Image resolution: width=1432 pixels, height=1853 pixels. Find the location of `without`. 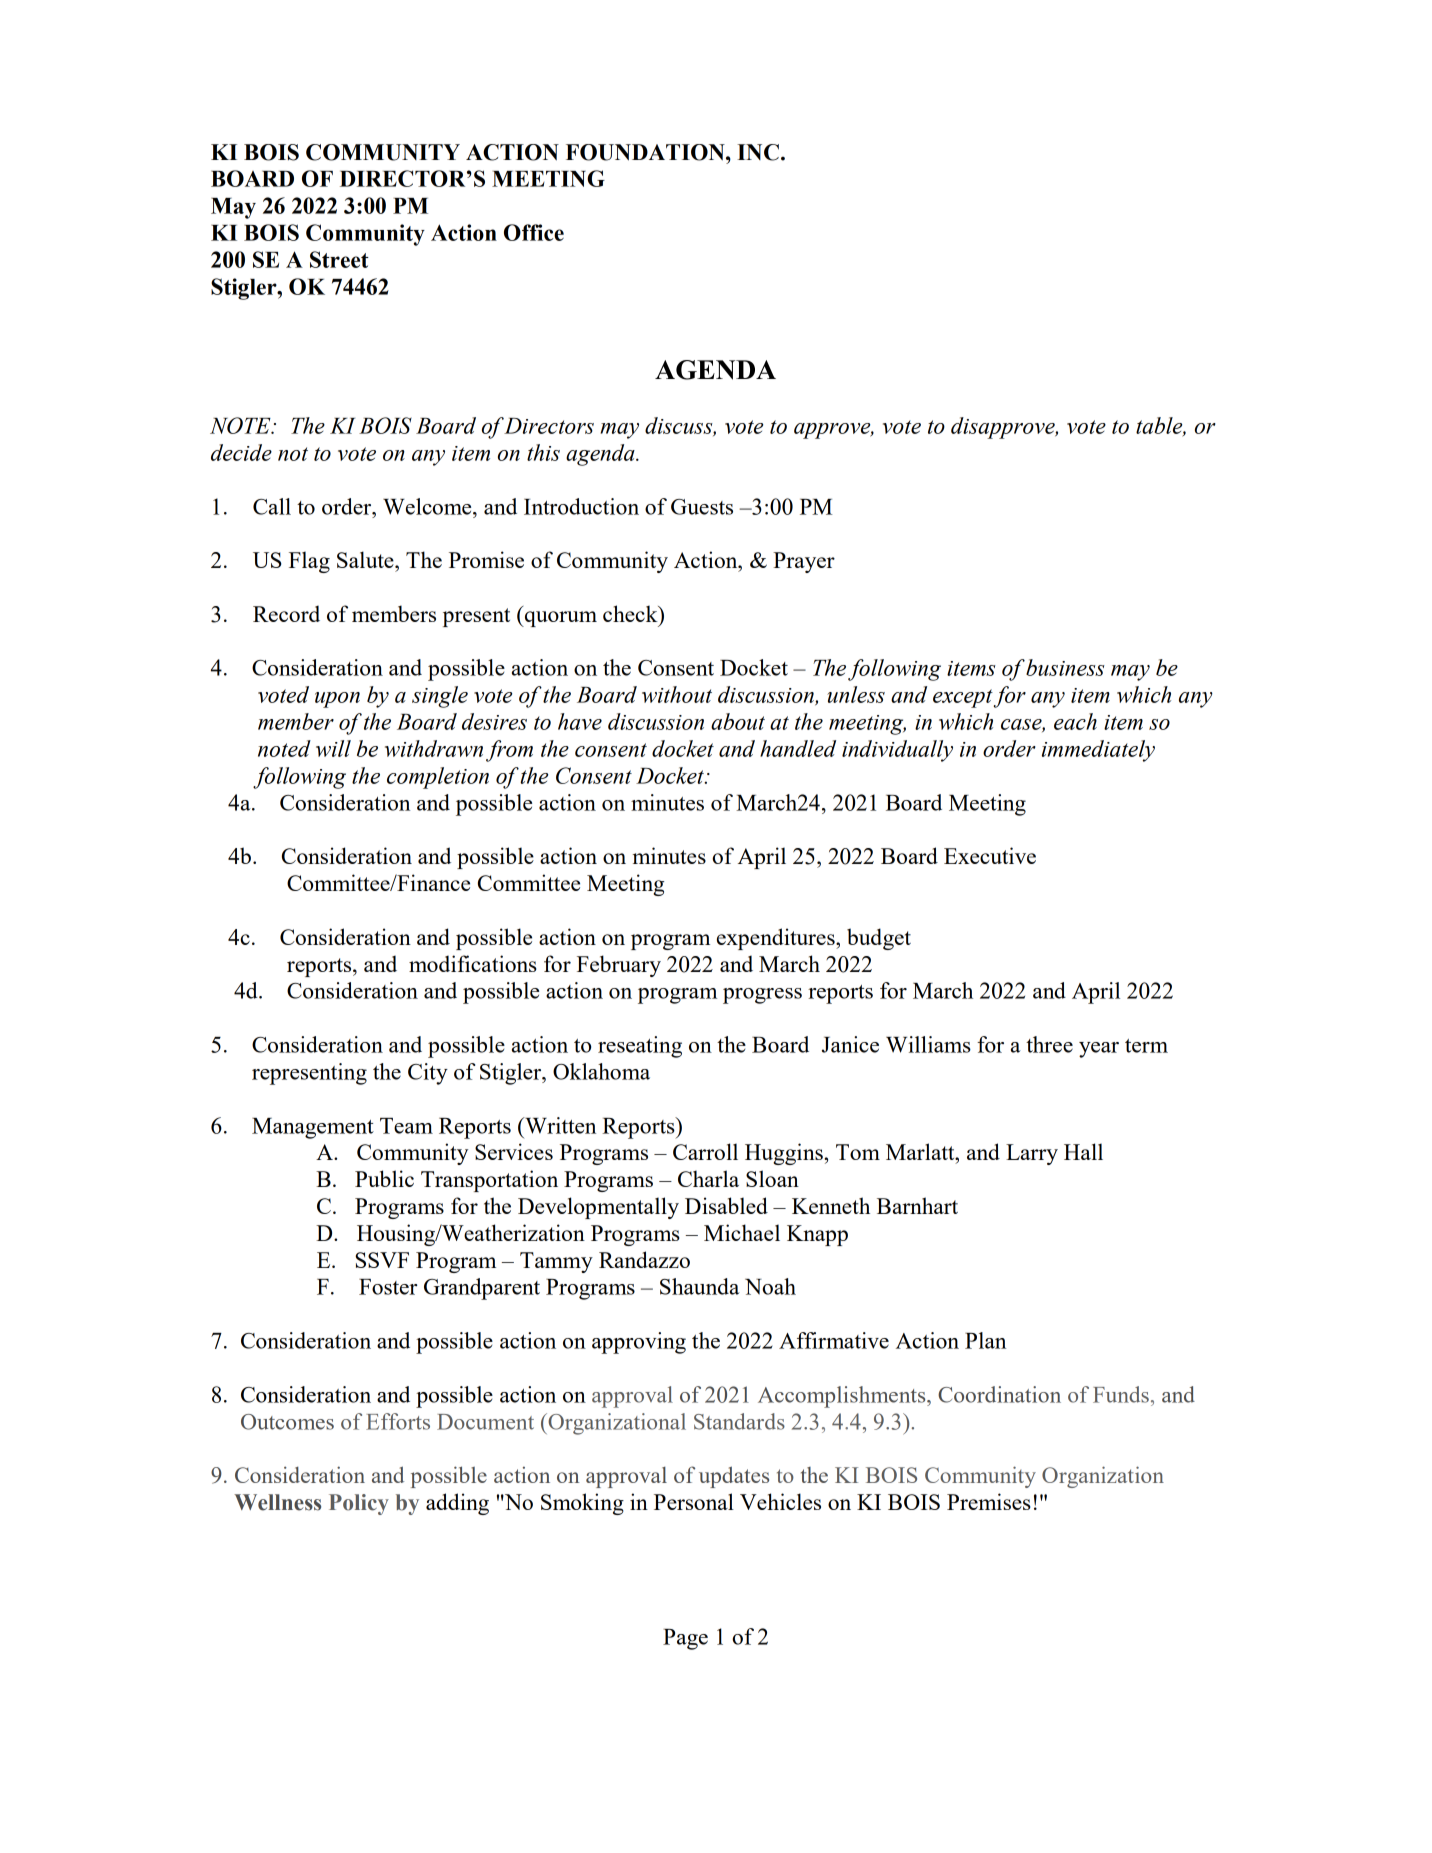

without is located at coordinates (677, 694).
